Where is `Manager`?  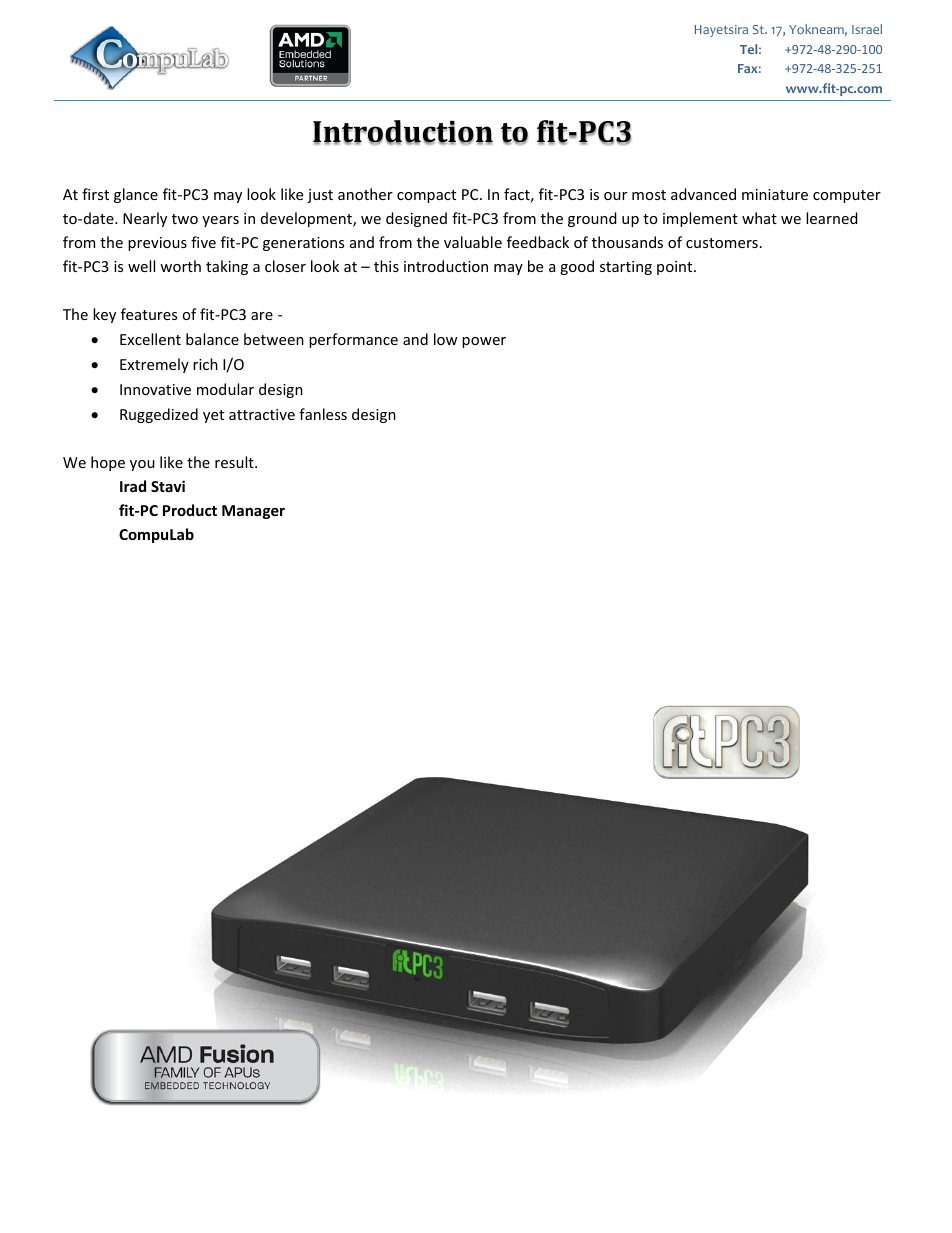 Manager is located at coordinates (253, 512).
